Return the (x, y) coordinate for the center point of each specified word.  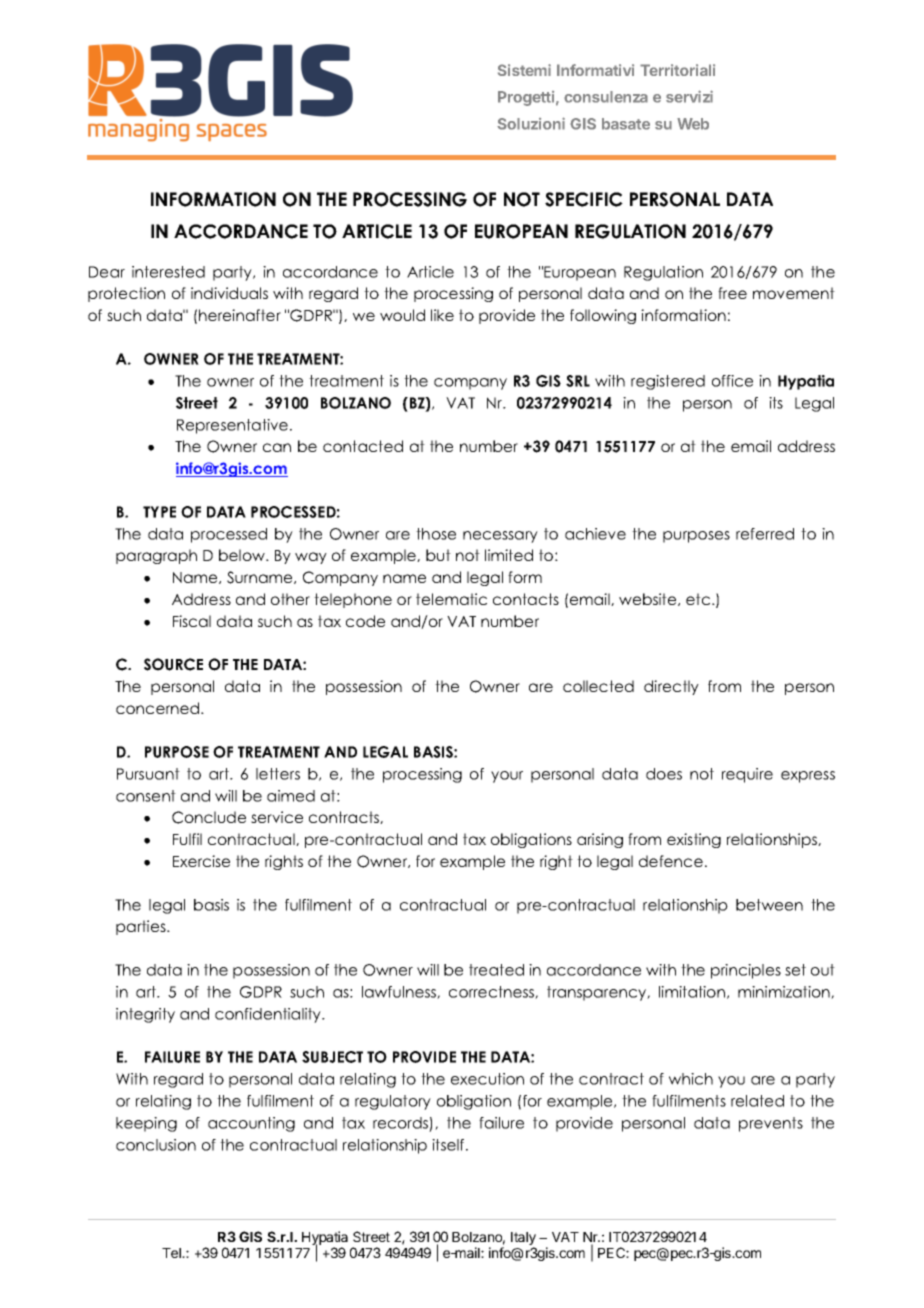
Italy (523, 1240)
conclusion (156, 1145)
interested (168, 272)
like (442, 315)
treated (496, 970)
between (769, 905)
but (438, 555)
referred (765, 534)
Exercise (201, 861)
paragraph (156, 556)
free (732, 293)
